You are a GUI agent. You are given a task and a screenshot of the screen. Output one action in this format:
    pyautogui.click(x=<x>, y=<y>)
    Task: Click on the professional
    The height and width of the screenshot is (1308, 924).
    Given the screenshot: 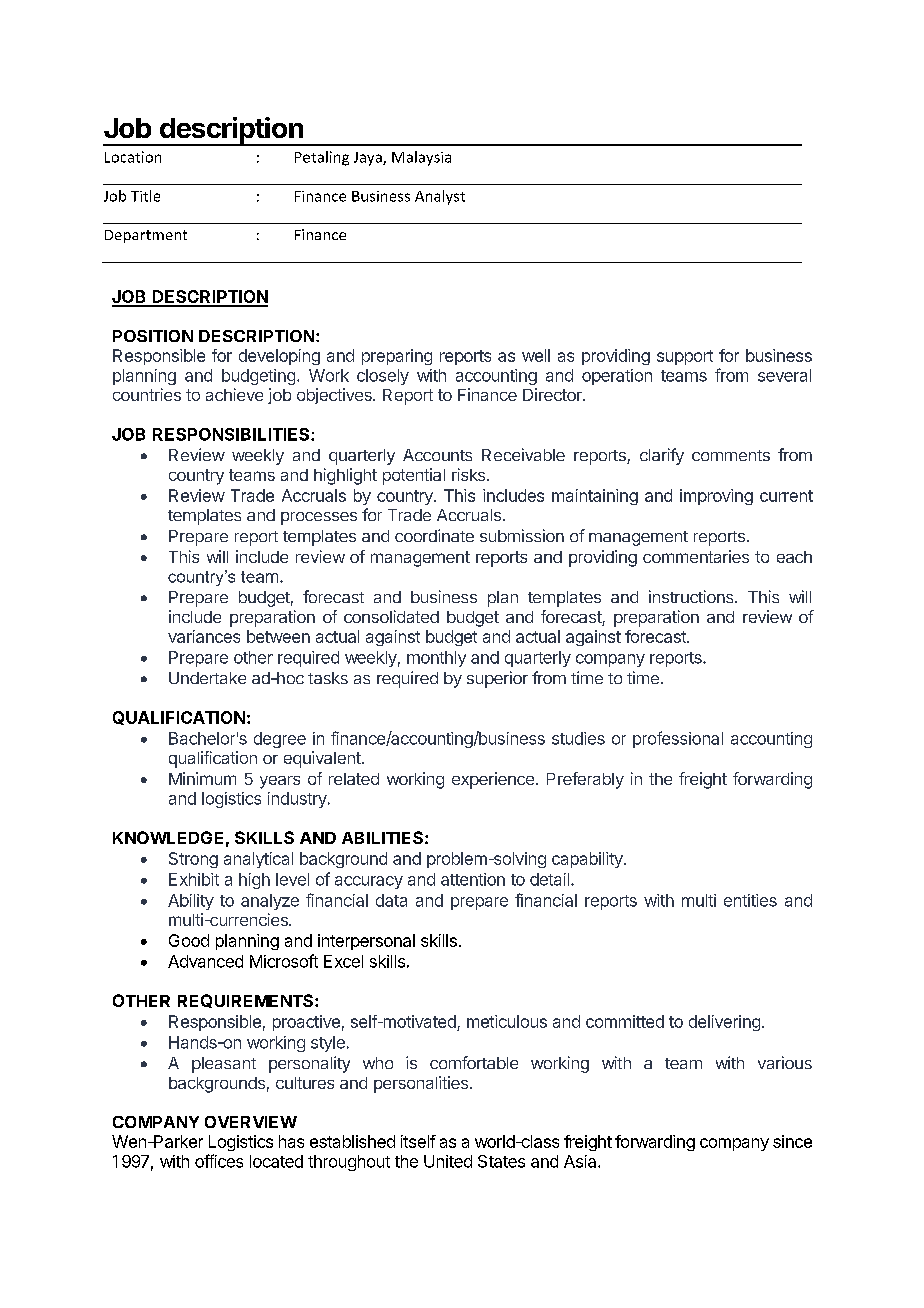 What is the action you would take?
    pyautogui.click(x=678, y=739)
